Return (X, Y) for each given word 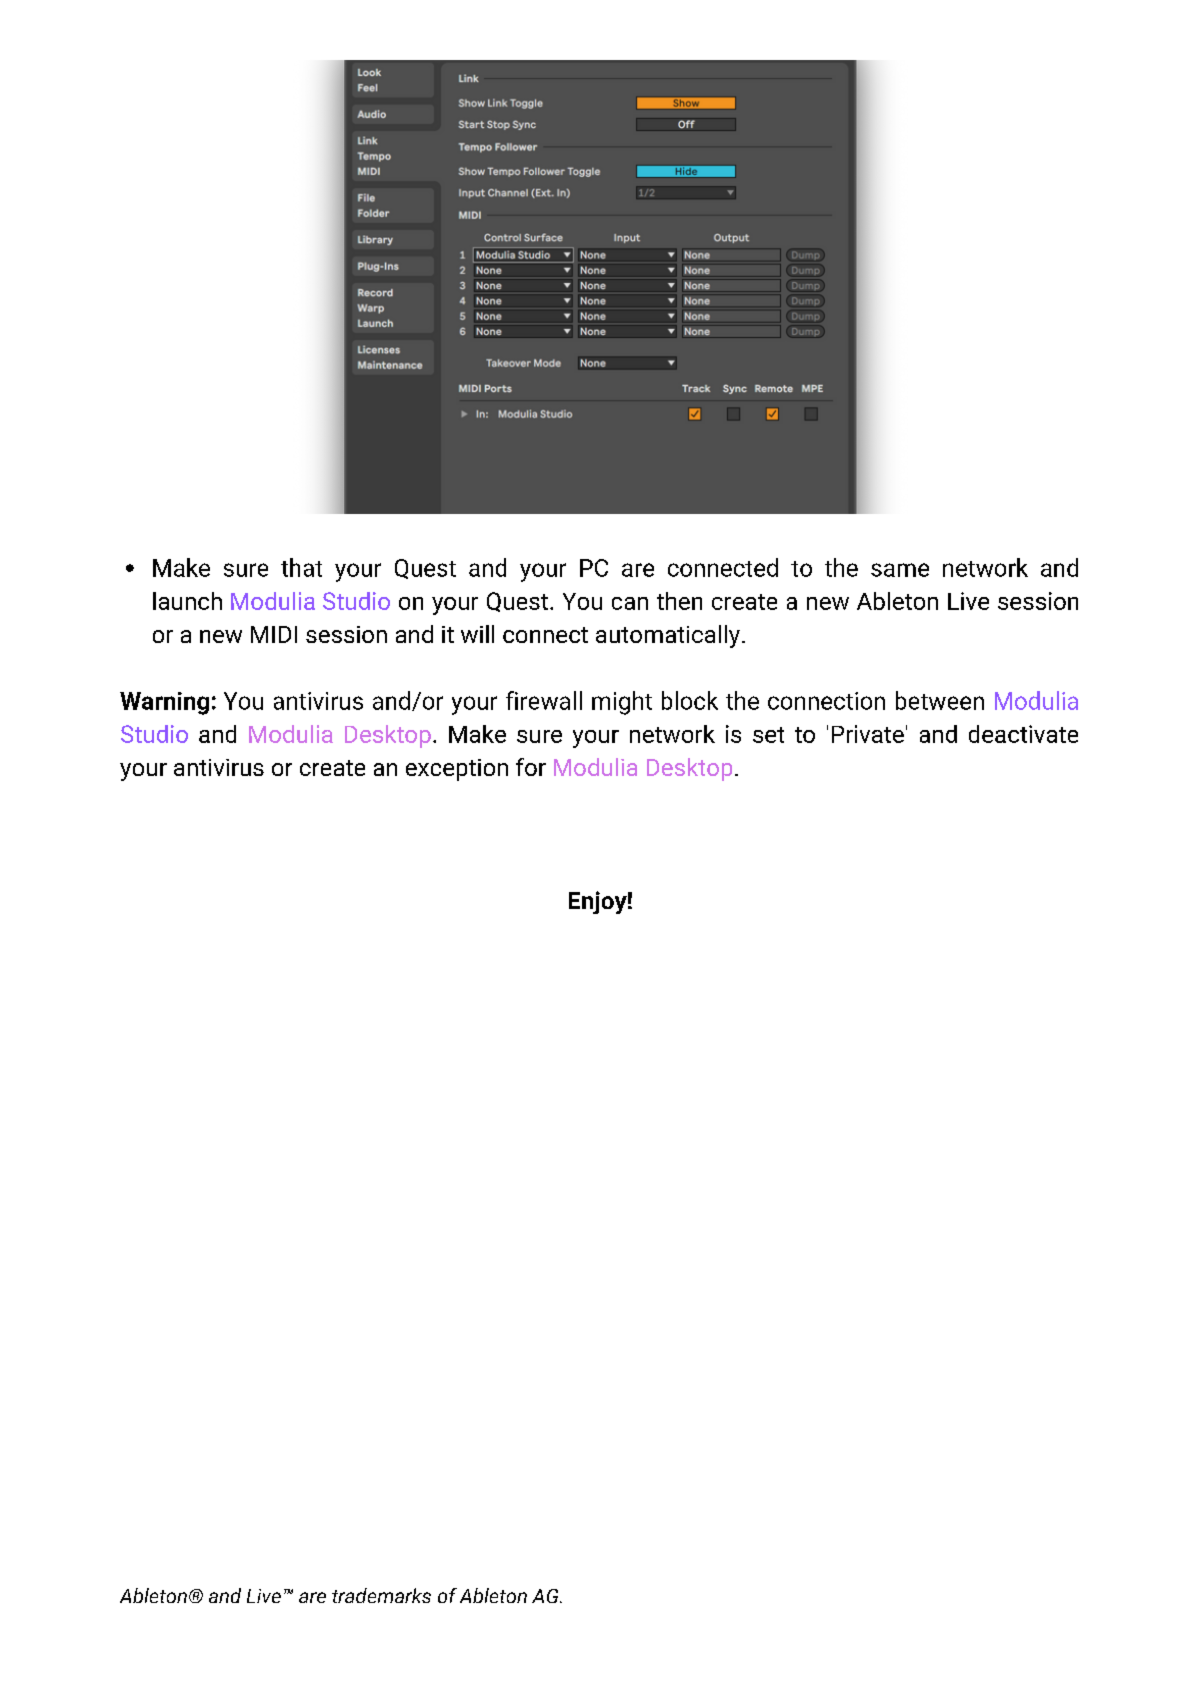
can (630, 603)
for (531, 767)
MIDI (274, 634)
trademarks (381, 1595)
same (900, 570)
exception (457, 770)
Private (868, 734)
